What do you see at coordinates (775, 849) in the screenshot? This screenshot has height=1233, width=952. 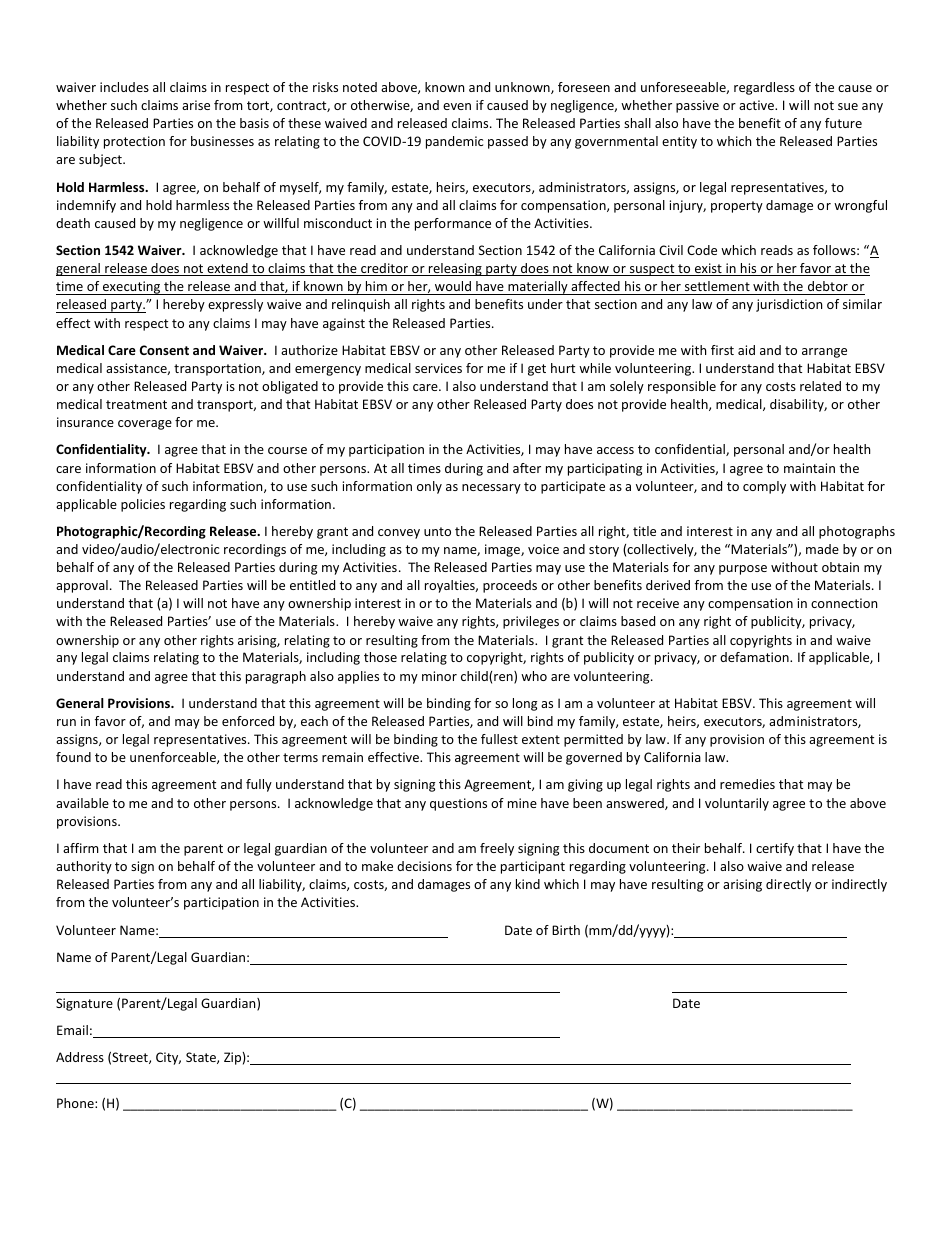 I see `certify` at bounding box center [775, 849].
